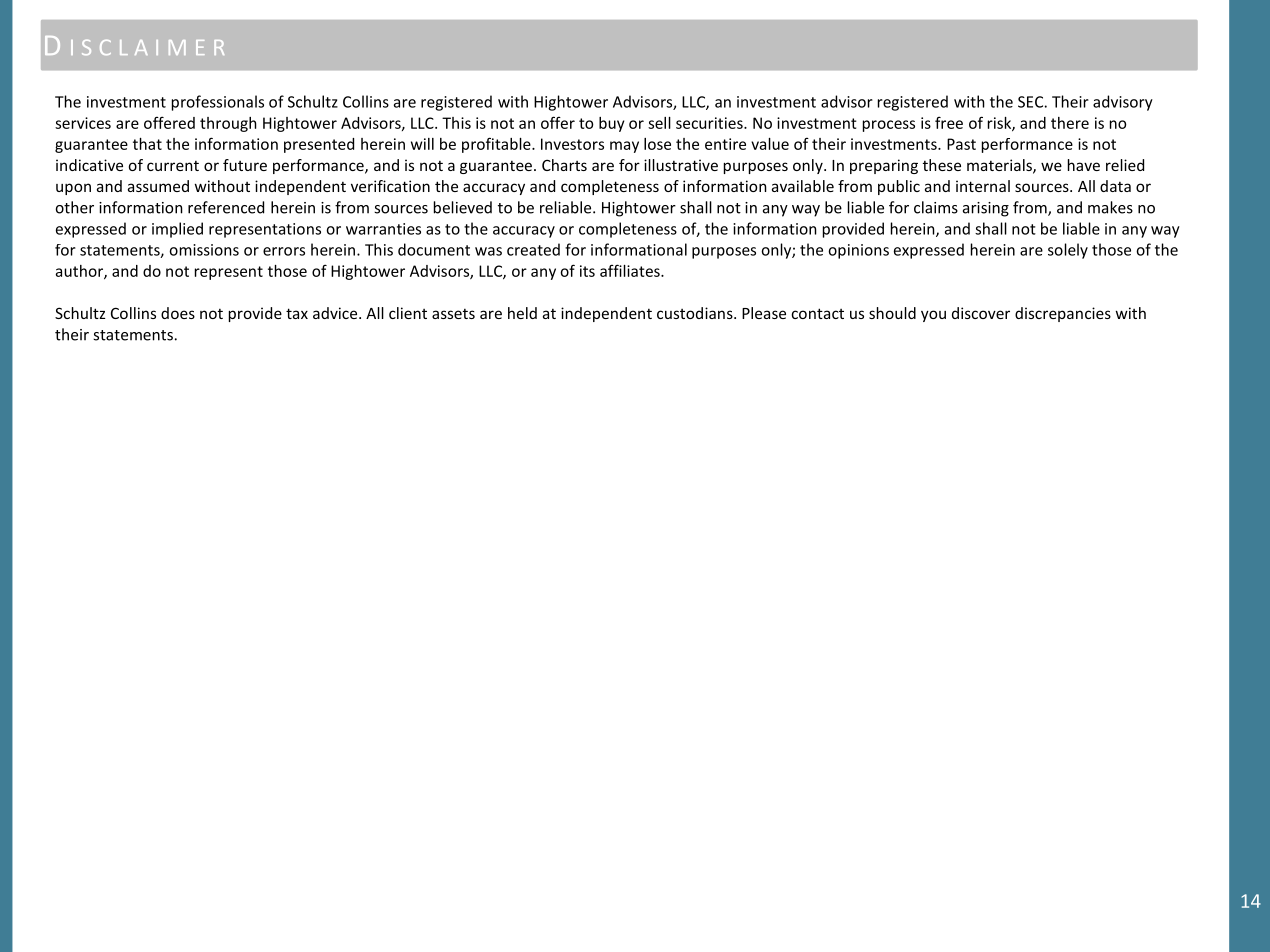 This page has width=1270, height=952. Describe the element at coordinates (218, 103) in the page. I see `professionals` at that location.
